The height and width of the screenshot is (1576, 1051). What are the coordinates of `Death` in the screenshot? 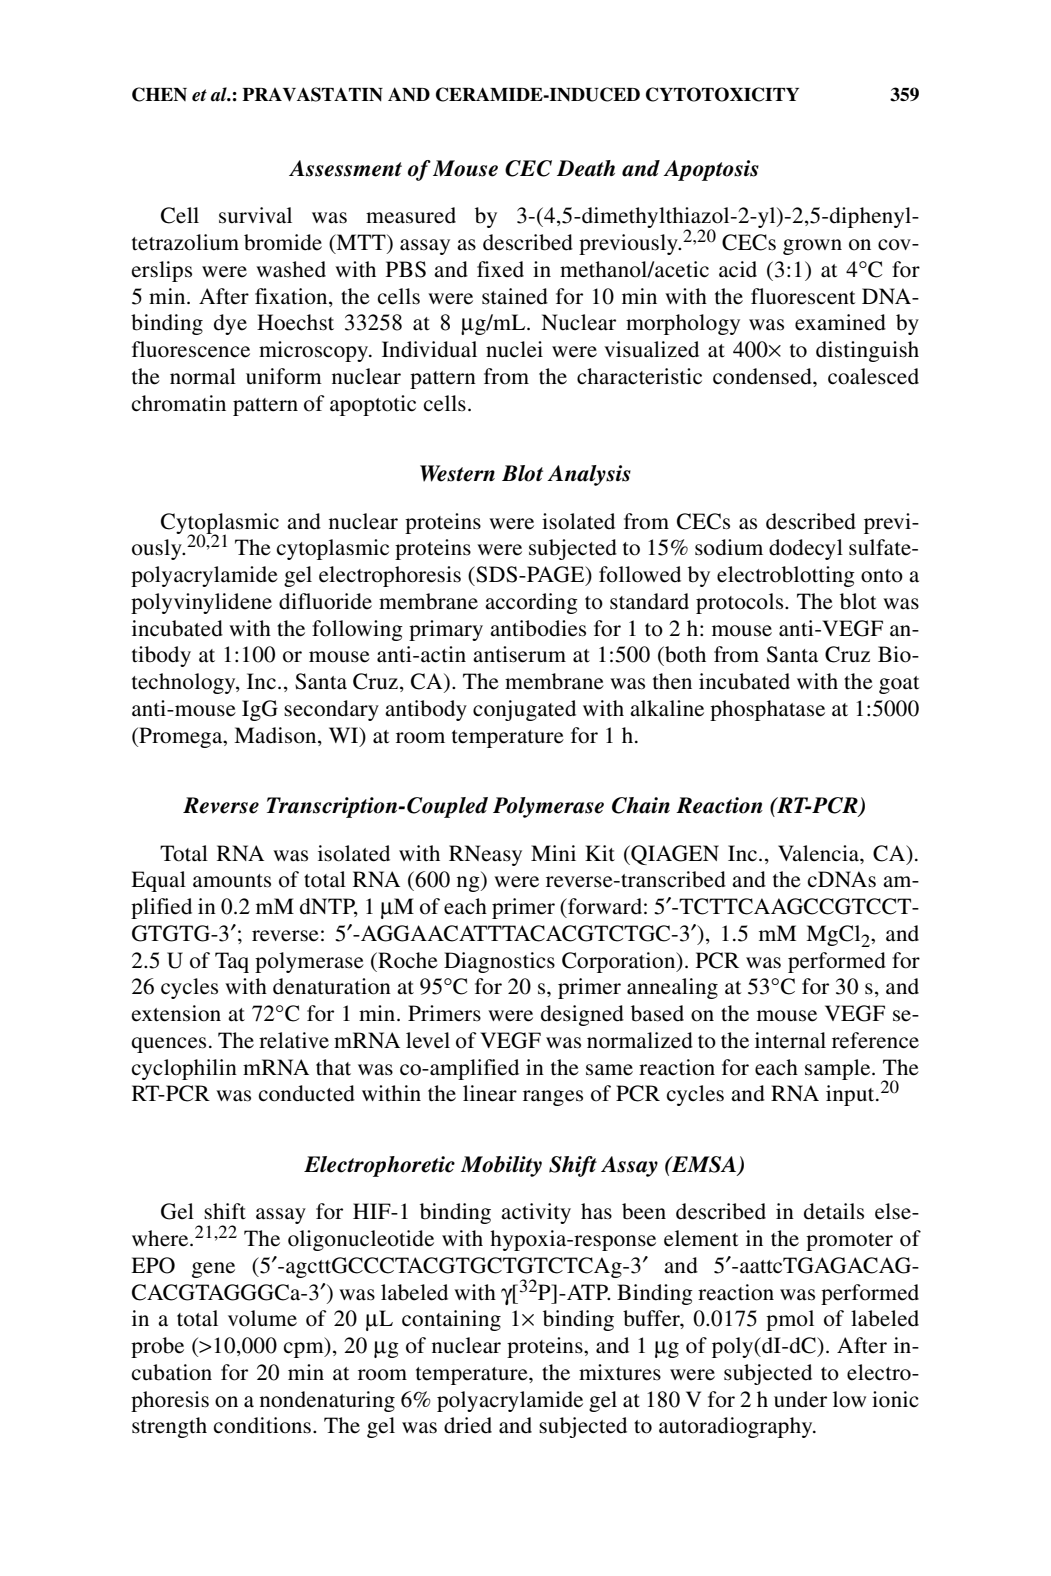 It's located at (586, 168).
